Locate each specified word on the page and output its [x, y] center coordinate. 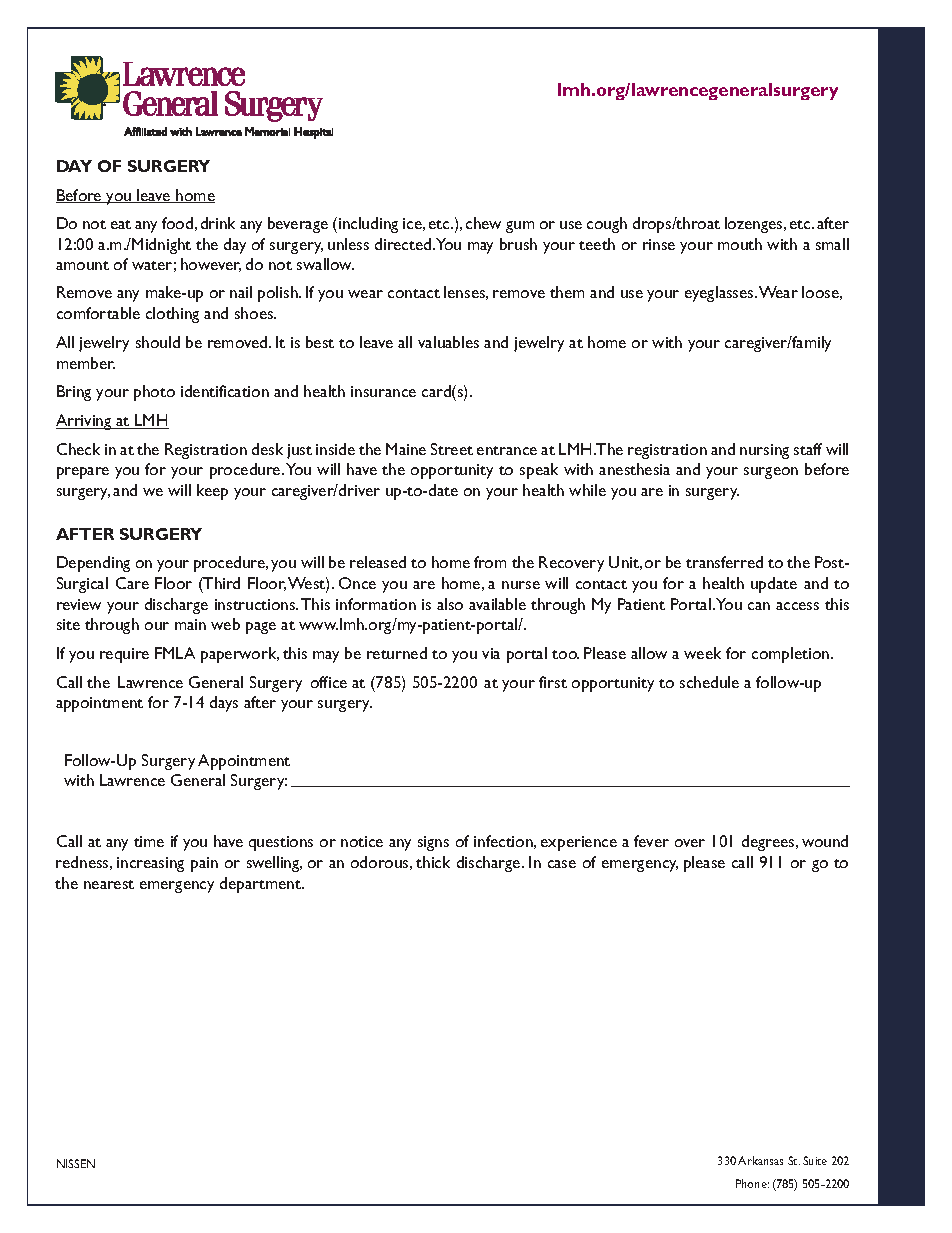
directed [404, 244]
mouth [740, 244]
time [149, 841]
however [211, 265]
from [490, 562]
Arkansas [760, 1160]
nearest [109, 884]
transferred [724, 562]
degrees [769, 843]
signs [433, 843]
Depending [93, 564]
